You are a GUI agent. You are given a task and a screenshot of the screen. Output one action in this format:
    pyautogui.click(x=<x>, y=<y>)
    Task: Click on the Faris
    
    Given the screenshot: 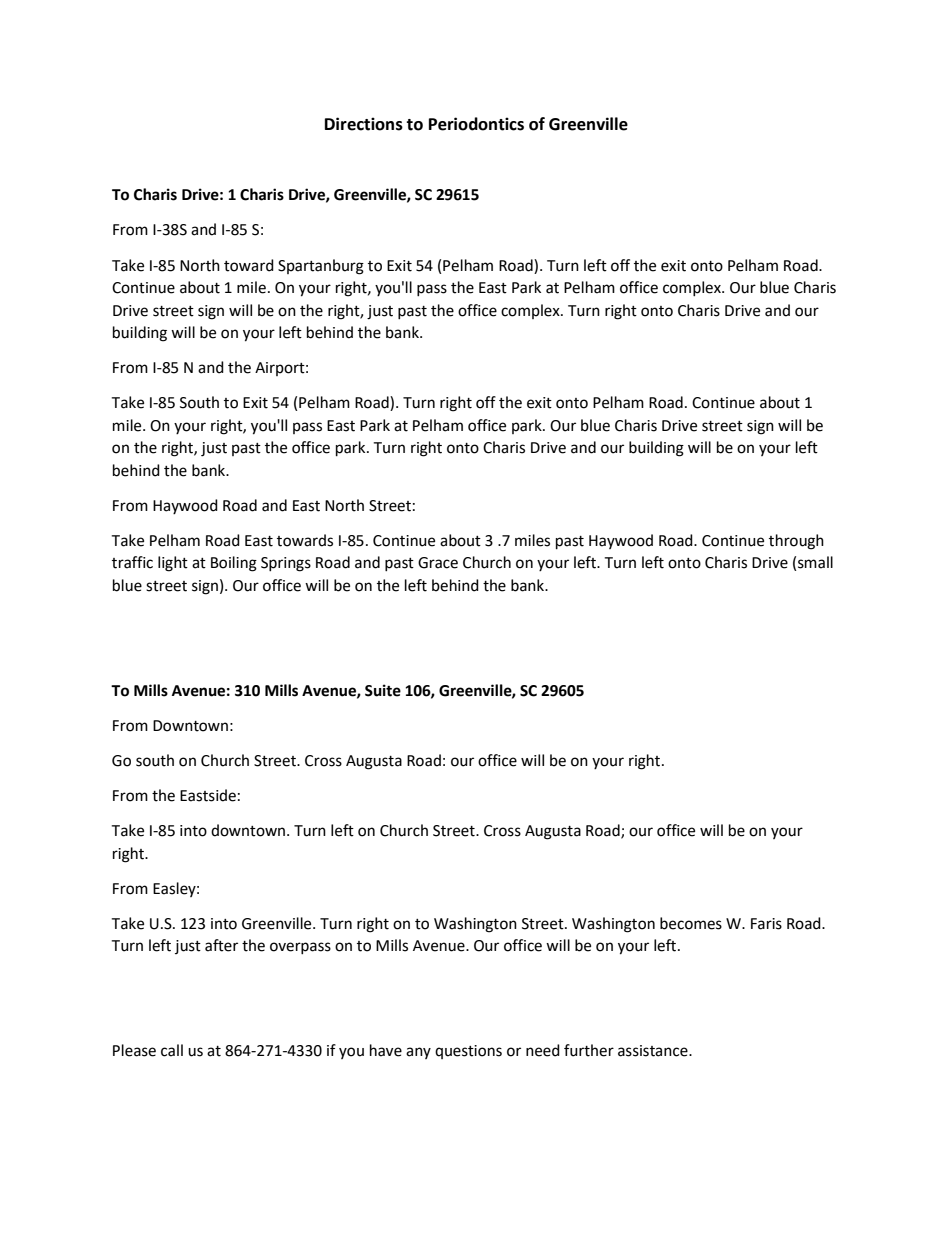 What is the action you would take?
    pyautogui.click(x=766, y=924)
